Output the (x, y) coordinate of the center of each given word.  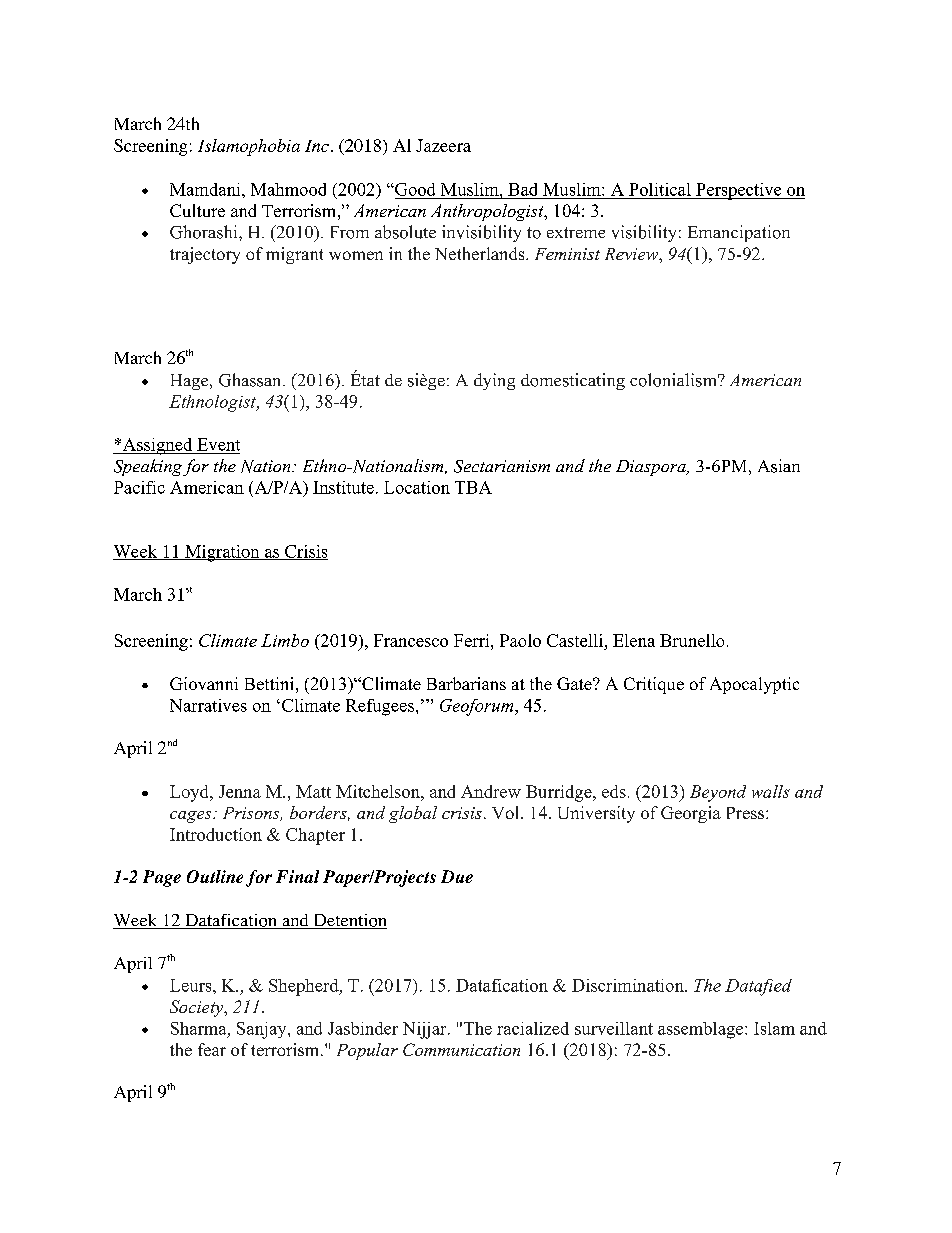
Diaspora (652, 468)
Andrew (491, 791)
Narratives (208, 705)
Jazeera (443, 145)
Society (198, 1008)
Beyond (718, 793)
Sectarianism (502, 466)
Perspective (739, 191)
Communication (461, 1049)
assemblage (702, 1030)
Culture (197, 210)
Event (218, 444)
